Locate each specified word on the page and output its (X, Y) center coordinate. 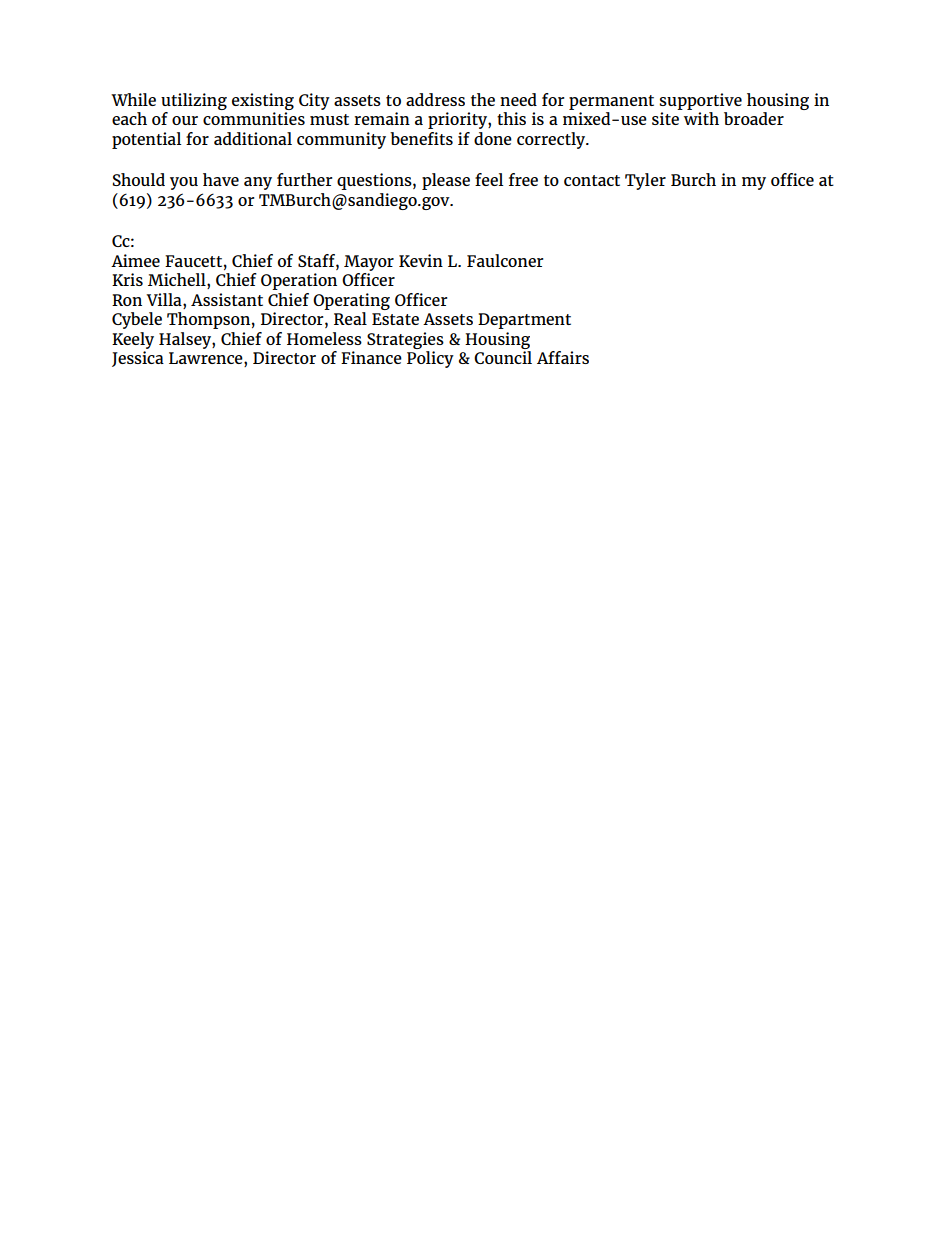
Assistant (227, 299)
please (446, 181)
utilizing (194, 101)
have (221, 179)
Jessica (138, 359)
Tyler (645, 181)
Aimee (135, 260)
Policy (430, 359)
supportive (700, 101)
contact (592, 180)
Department (524, 321)
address (435, 99)
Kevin (421, 260)
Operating (351, 301)
